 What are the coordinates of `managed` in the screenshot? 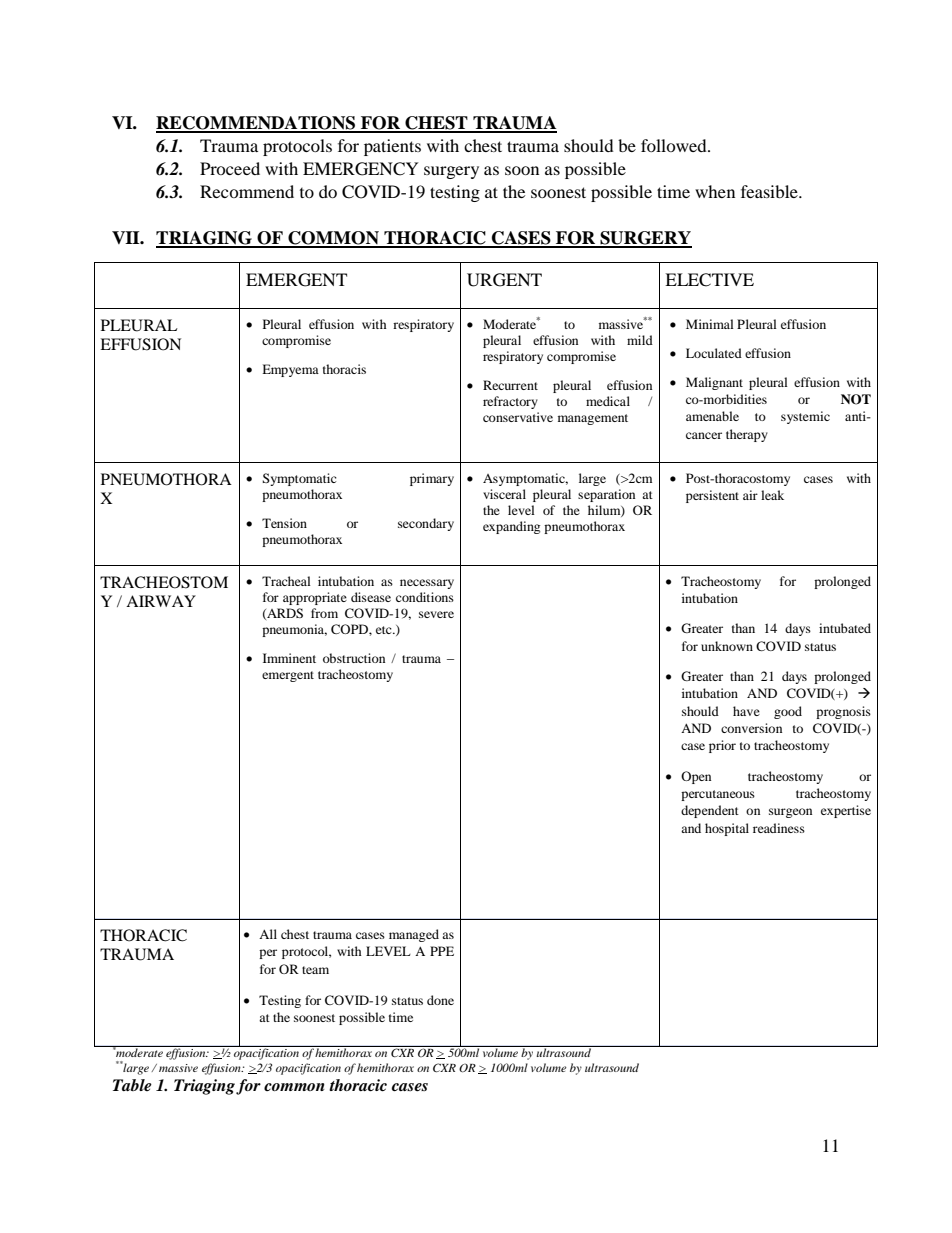 It's located at (414, 935).
